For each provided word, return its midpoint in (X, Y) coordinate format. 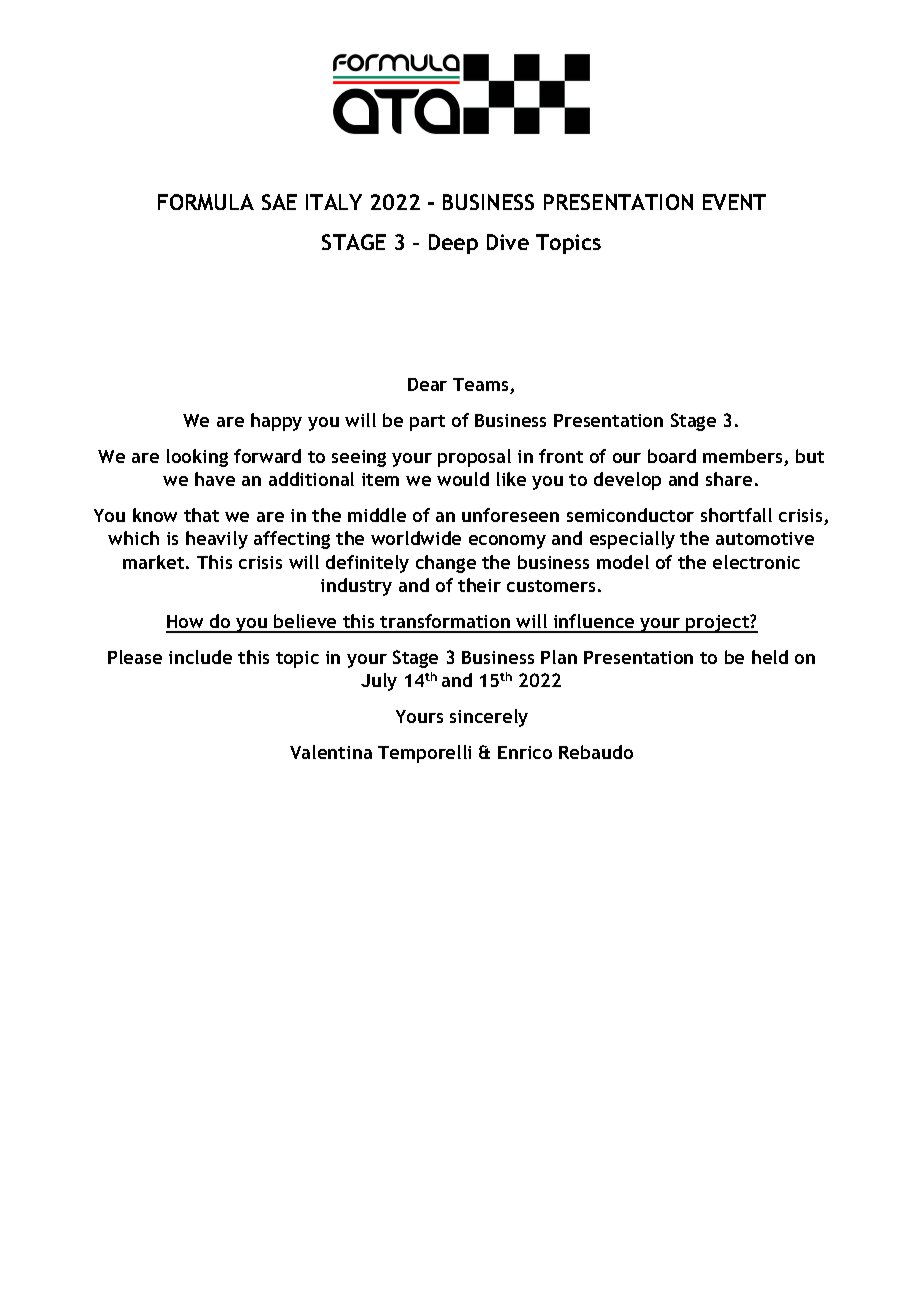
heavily (217, 540)
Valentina (331, 752)
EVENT (734, 202)
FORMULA (206, 202)
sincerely (489, 718)
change (446, 564)
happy (276, 422)
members (744, 457)
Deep (453, 244)
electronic (756, 562)
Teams (482, 386)
